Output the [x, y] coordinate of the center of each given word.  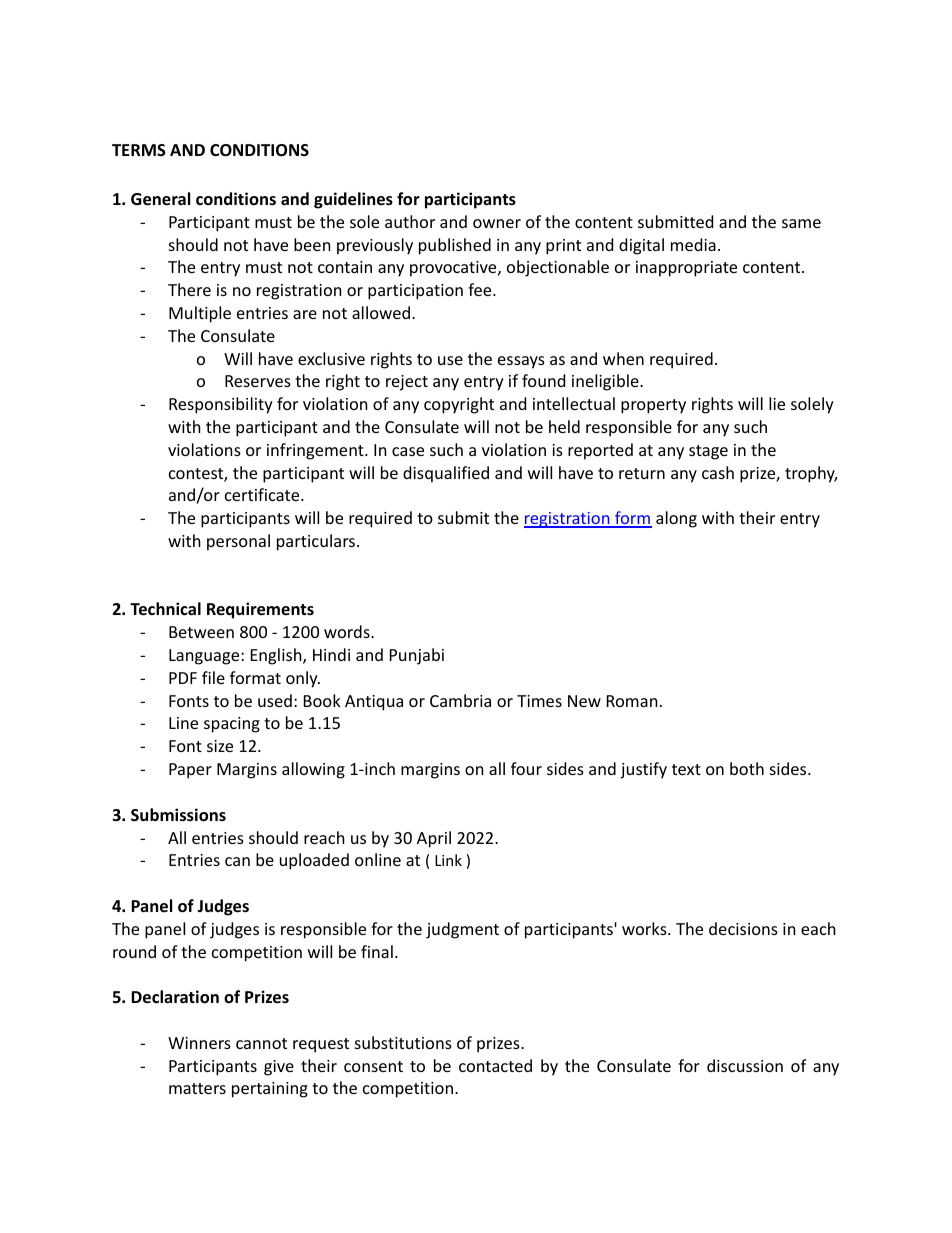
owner [497, 223]
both [747, 768]
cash [718, 472]
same [801, 223]
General [160, 199]
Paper [190, 771]
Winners [199, 1043]
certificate [263, 494]
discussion [745, 1065]
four [526, 768]
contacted [495, 1065]
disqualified [446, 474]
